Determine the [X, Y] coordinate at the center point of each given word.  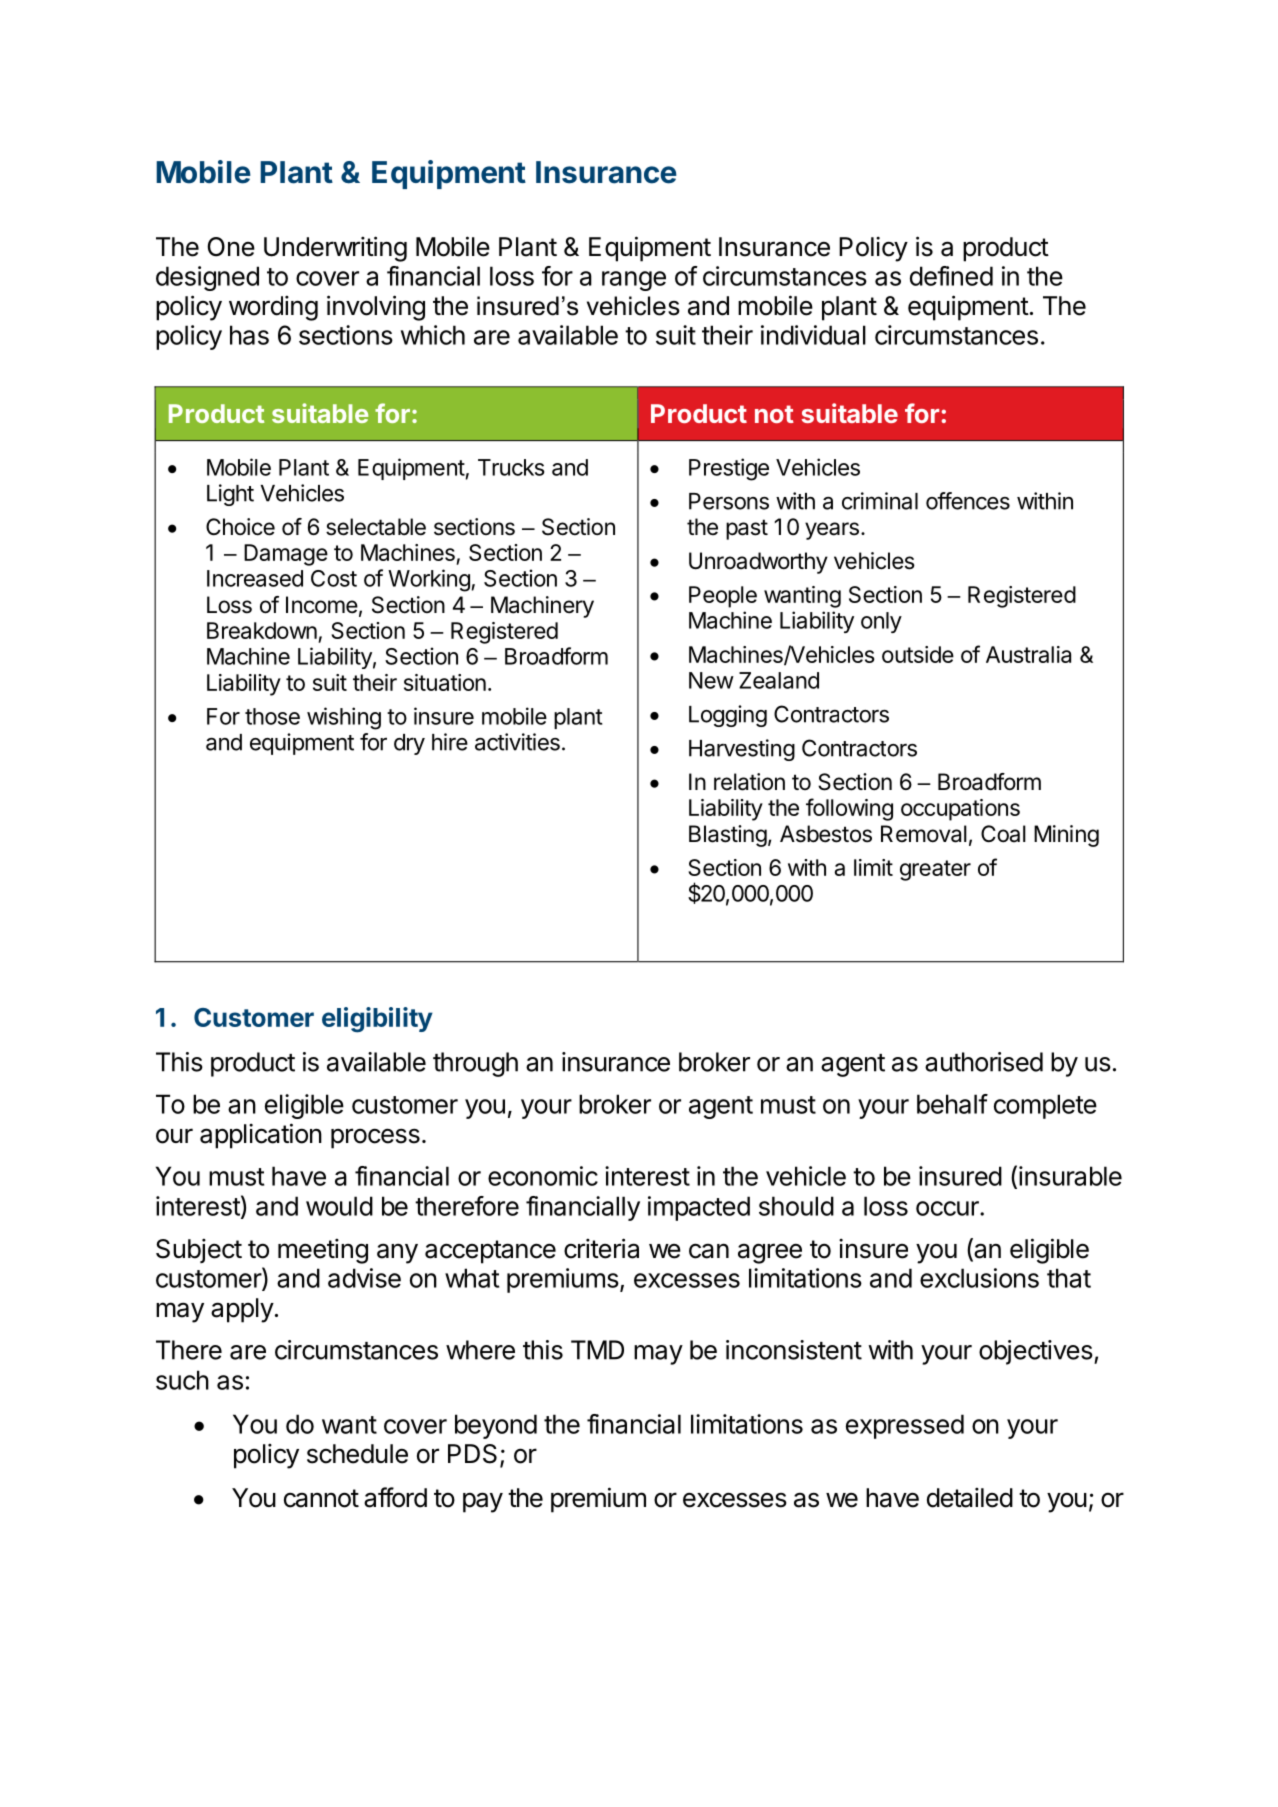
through [475, 1064]
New [711, 680]
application [261, 1136]
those [272, 716]
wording [273, 308]
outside [918, 654]
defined [951, 276]
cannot [321, 1498]
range [634, 281]
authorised [984, 1062]
